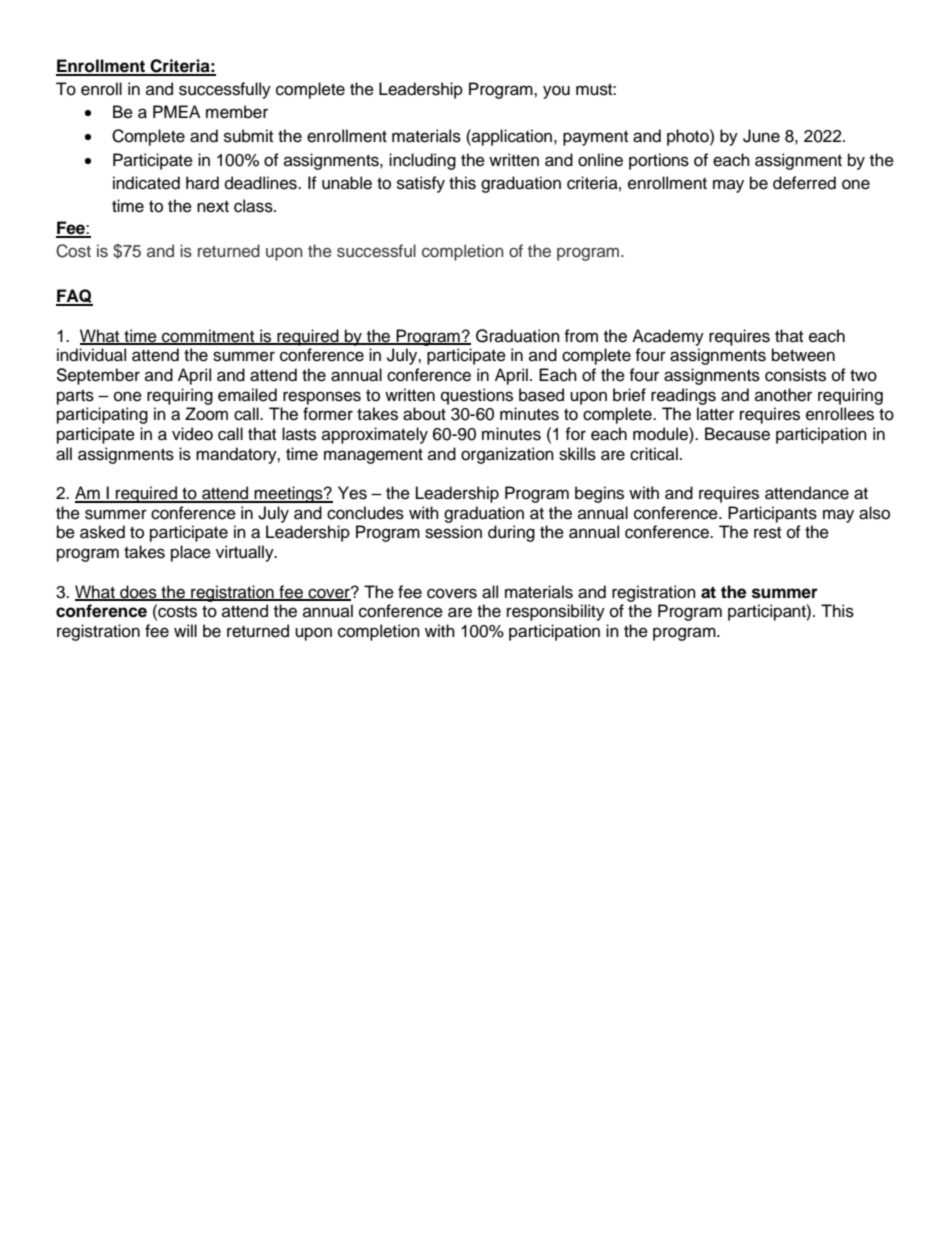 The width and height of the document is (952, 1233). Describe the element at coordinates (213, 207) in the document. I see `next` at that location.
